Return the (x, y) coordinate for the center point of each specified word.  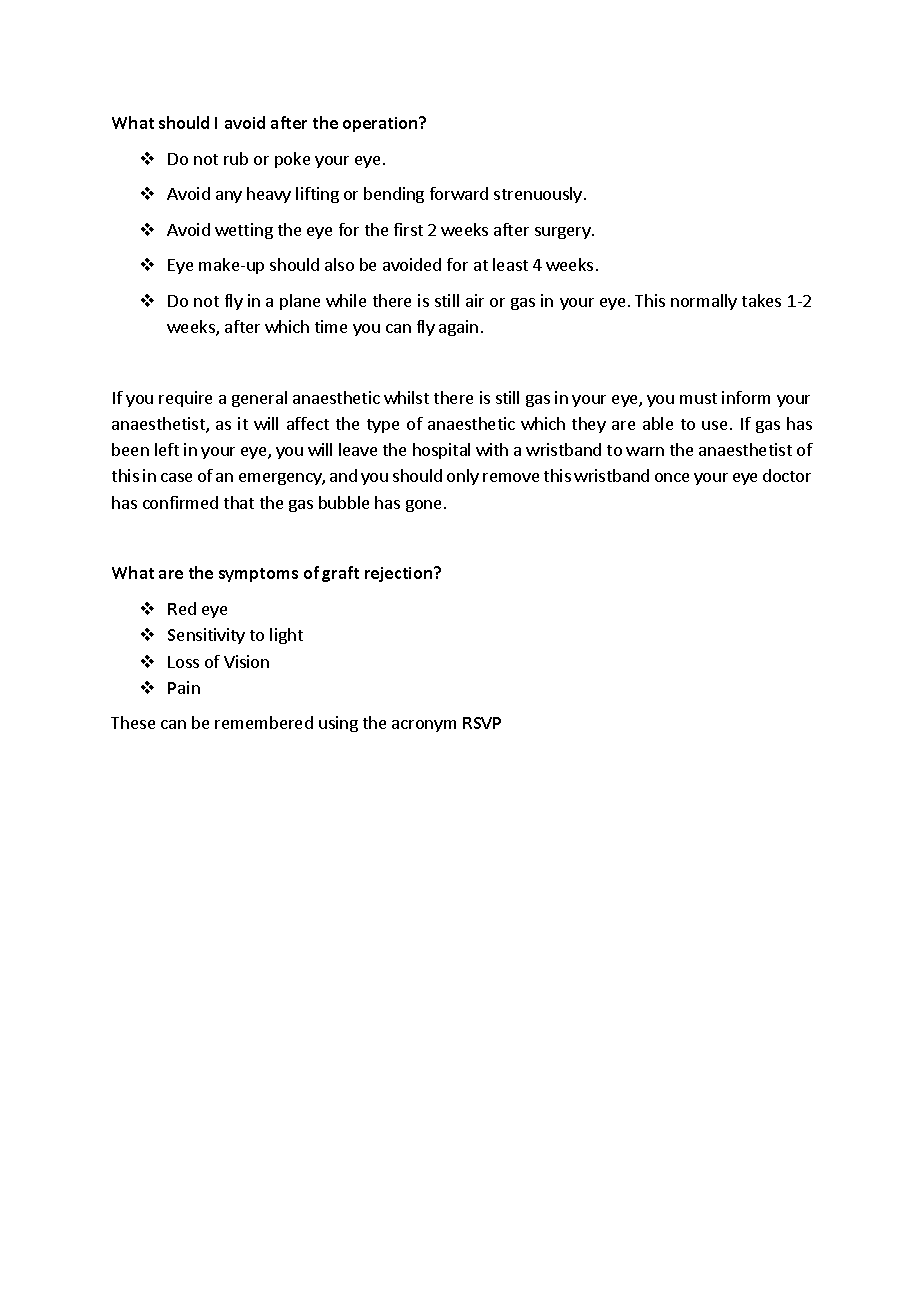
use (716, 425)
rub (236, 158)
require (185, 399)
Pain (184, 687)
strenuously (538, 195)
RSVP (482, 723)
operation (381, 124)
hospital (441, 451)
